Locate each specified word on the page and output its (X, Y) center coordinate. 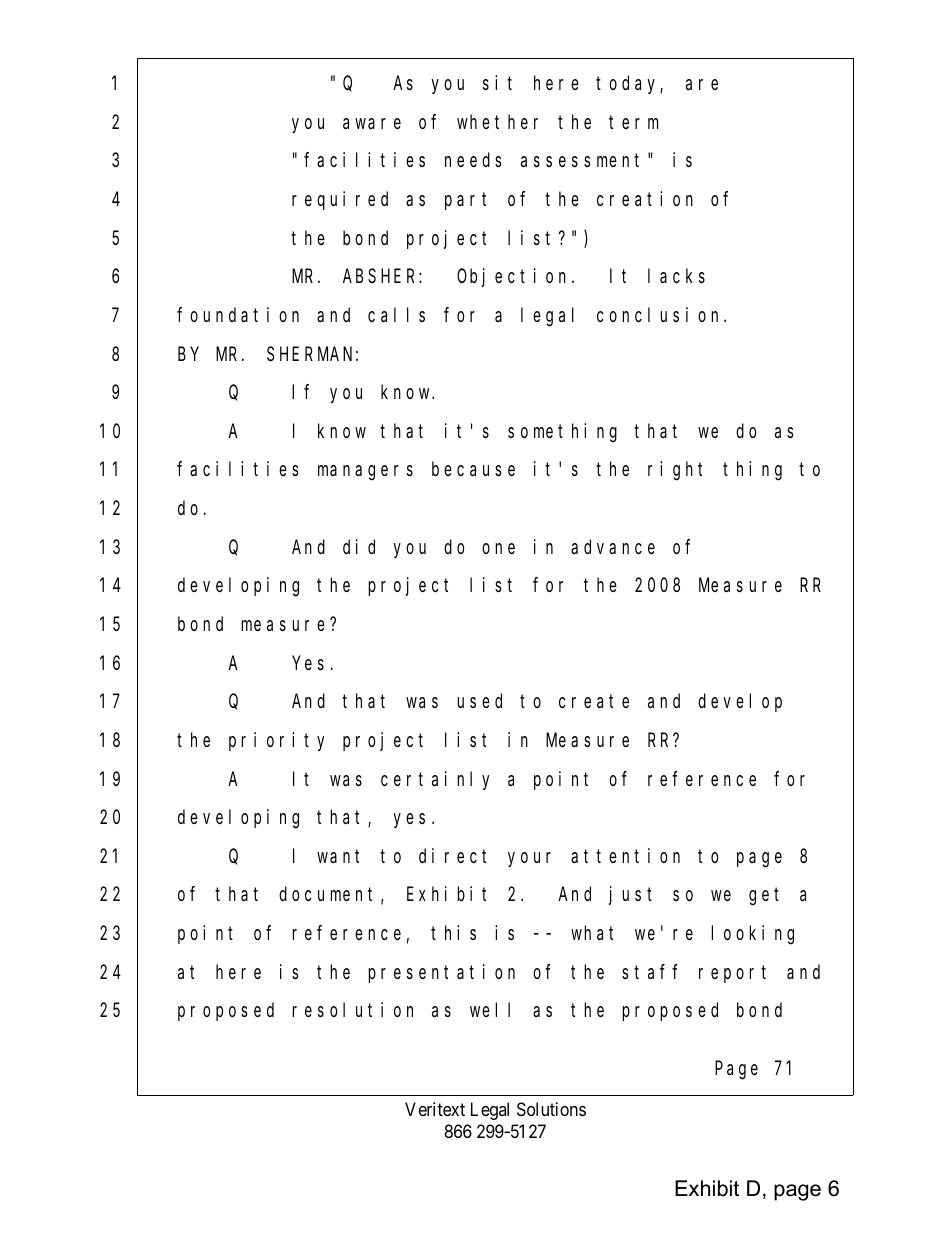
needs (473, 160)
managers (365, 473)
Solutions (551, 1109)
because (473, 469)
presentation (441, 973)
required (340, 200)
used (479, 701)
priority (276, 741)
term (633, 122)
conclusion (661, 314)
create (594, 702)
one (498, 548)
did (359, 546)
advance (613, 546)
